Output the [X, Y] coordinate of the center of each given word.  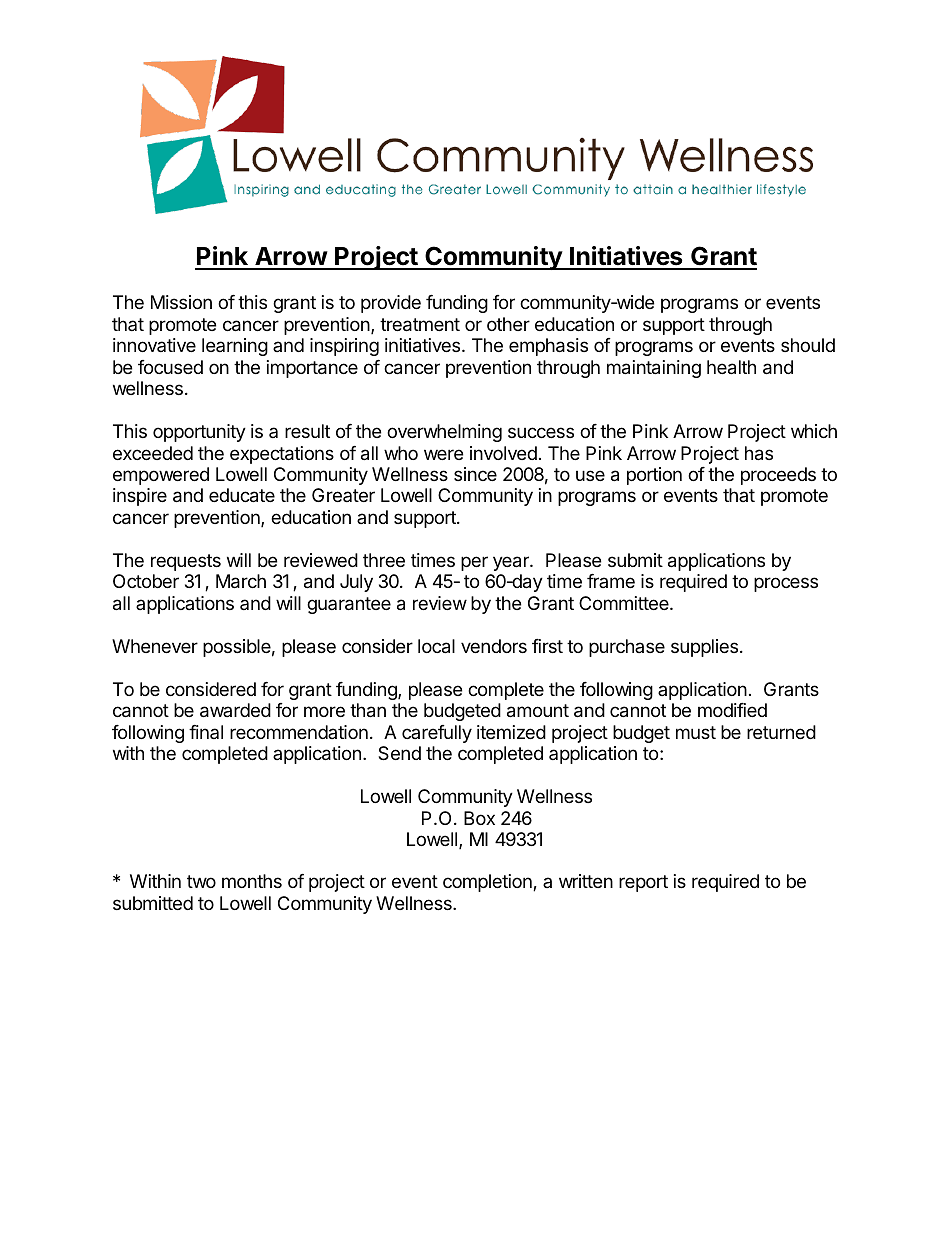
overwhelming [444, 433]
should [808, 345]
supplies [704, 648]
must [696, 732]
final [206, 732]
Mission [181, 302]
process [786, 584]
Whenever [155, 646]
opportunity [199, 433]
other [508, 324]
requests [186, 562]
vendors [494, 646]
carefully [437, 734]
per [474, 563]
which [814, 431]
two [201, 881]
